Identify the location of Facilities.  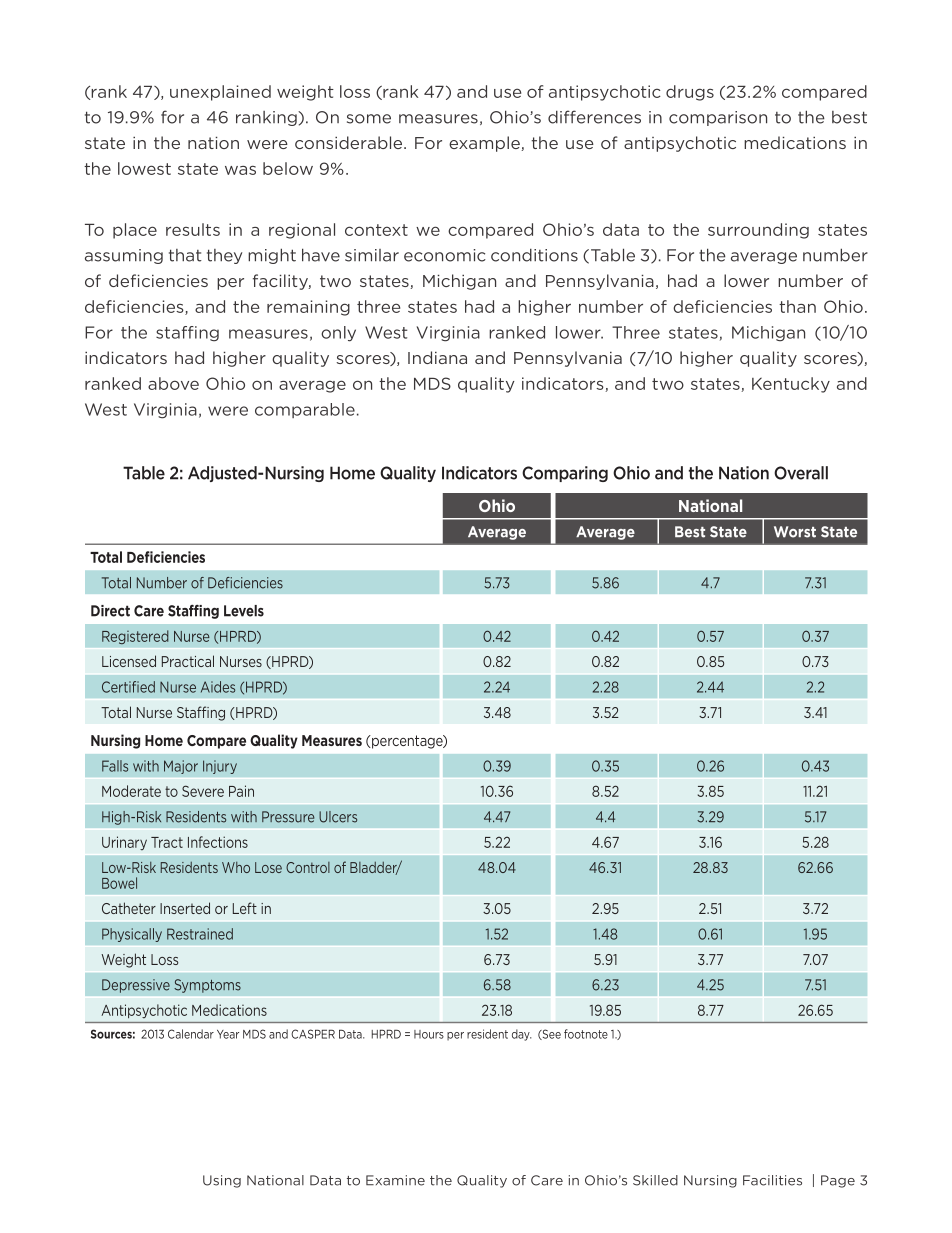
(772, 1180).
